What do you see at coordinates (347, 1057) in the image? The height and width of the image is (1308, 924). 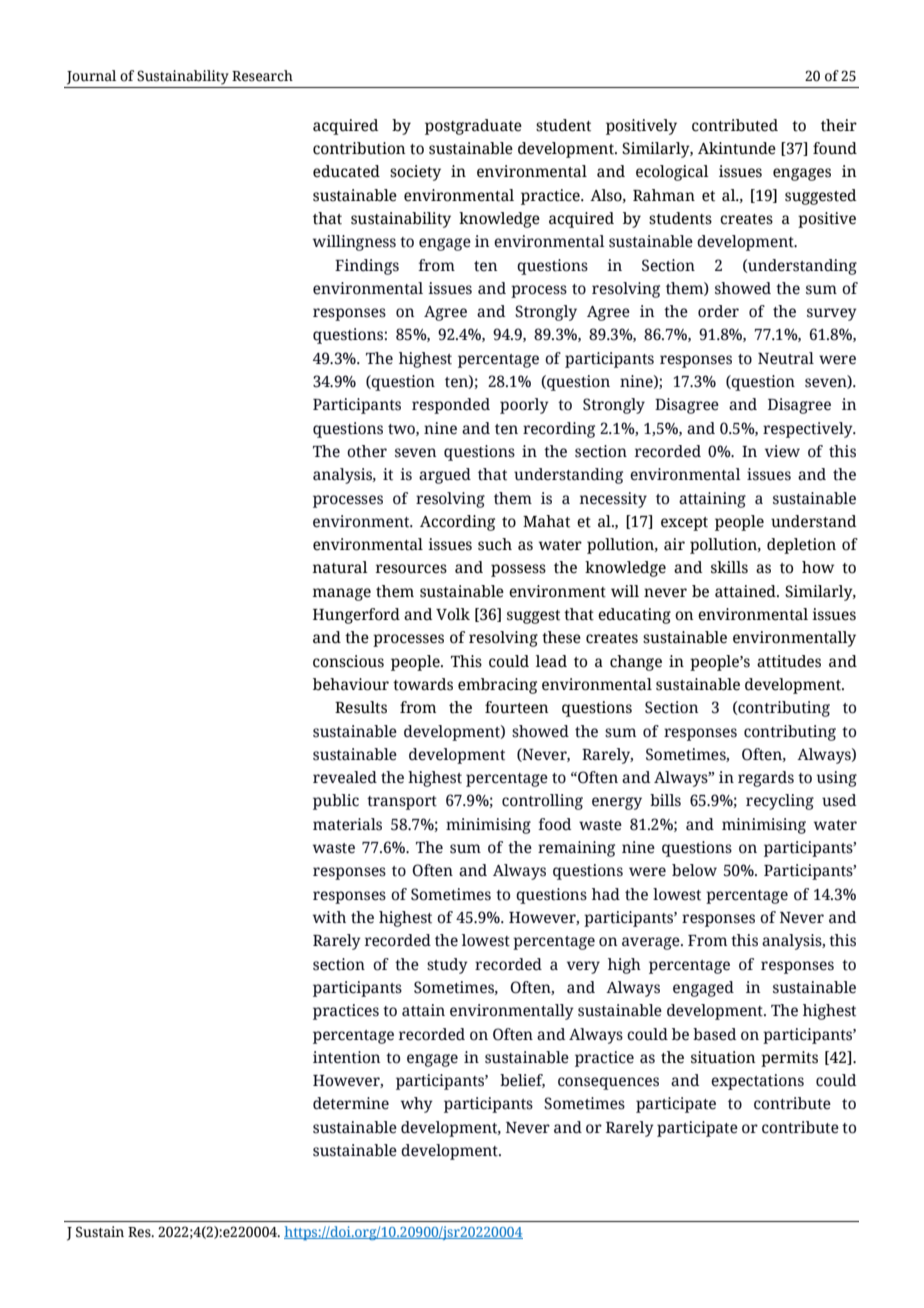 I see `intention` at bounding box center [347, 1057].
